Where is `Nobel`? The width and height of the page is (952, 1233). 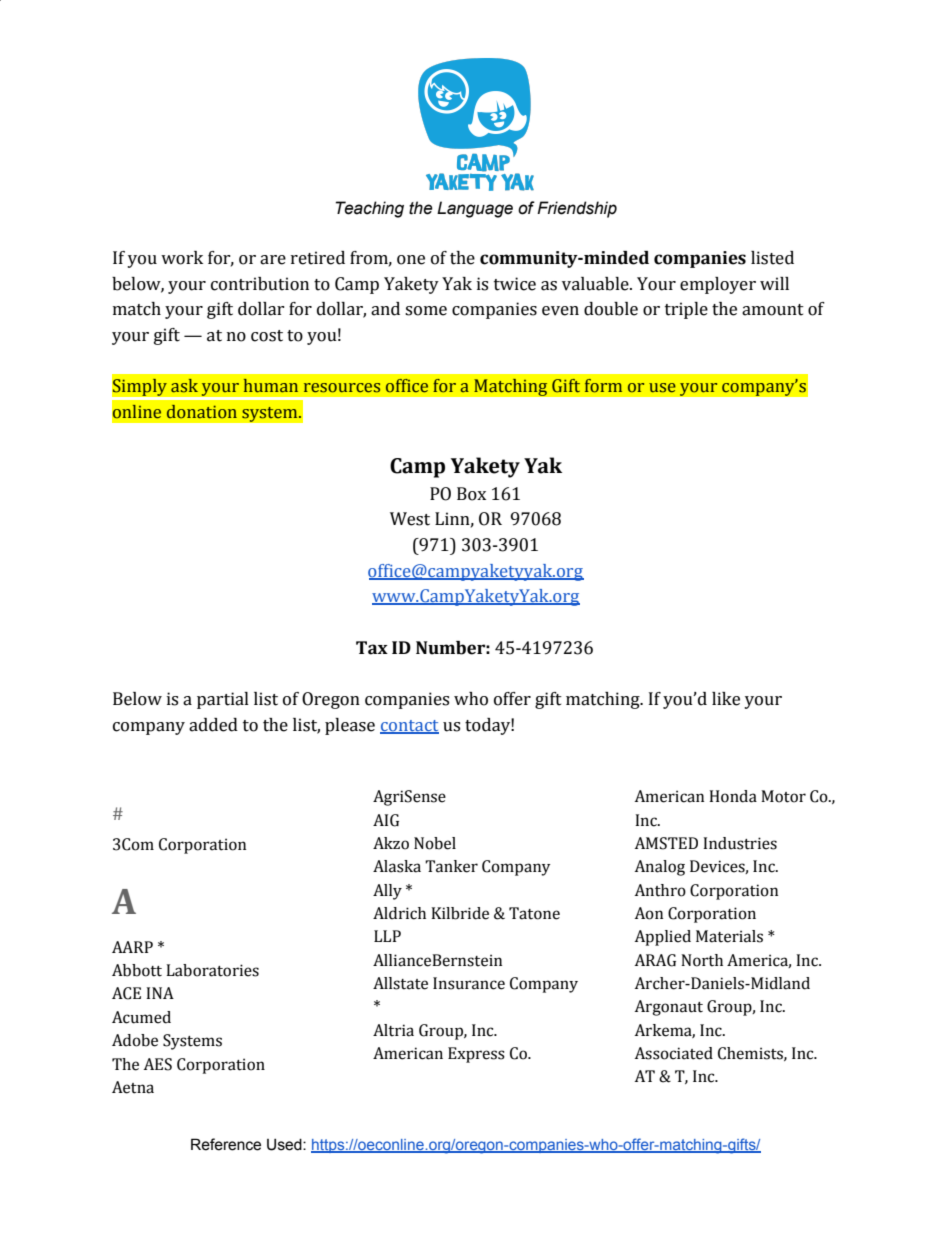
Nobel is located at coordinates (435, 843).
